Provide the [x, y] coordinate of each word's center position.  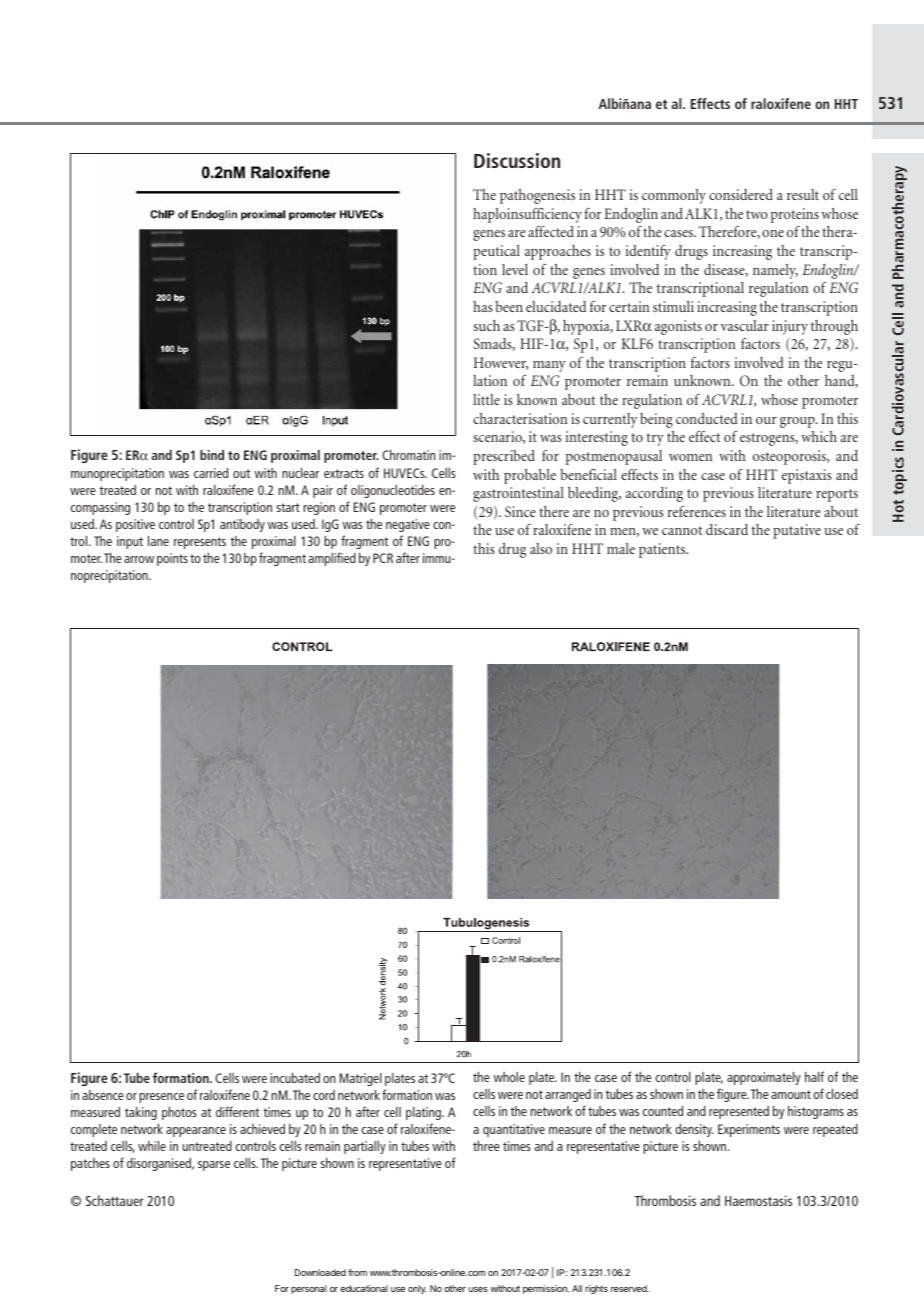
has [483, 306]
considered [741, 194]
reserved [630, 1288]
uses [478, 1289]
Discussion [517, 160]
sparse [214, 1166]
